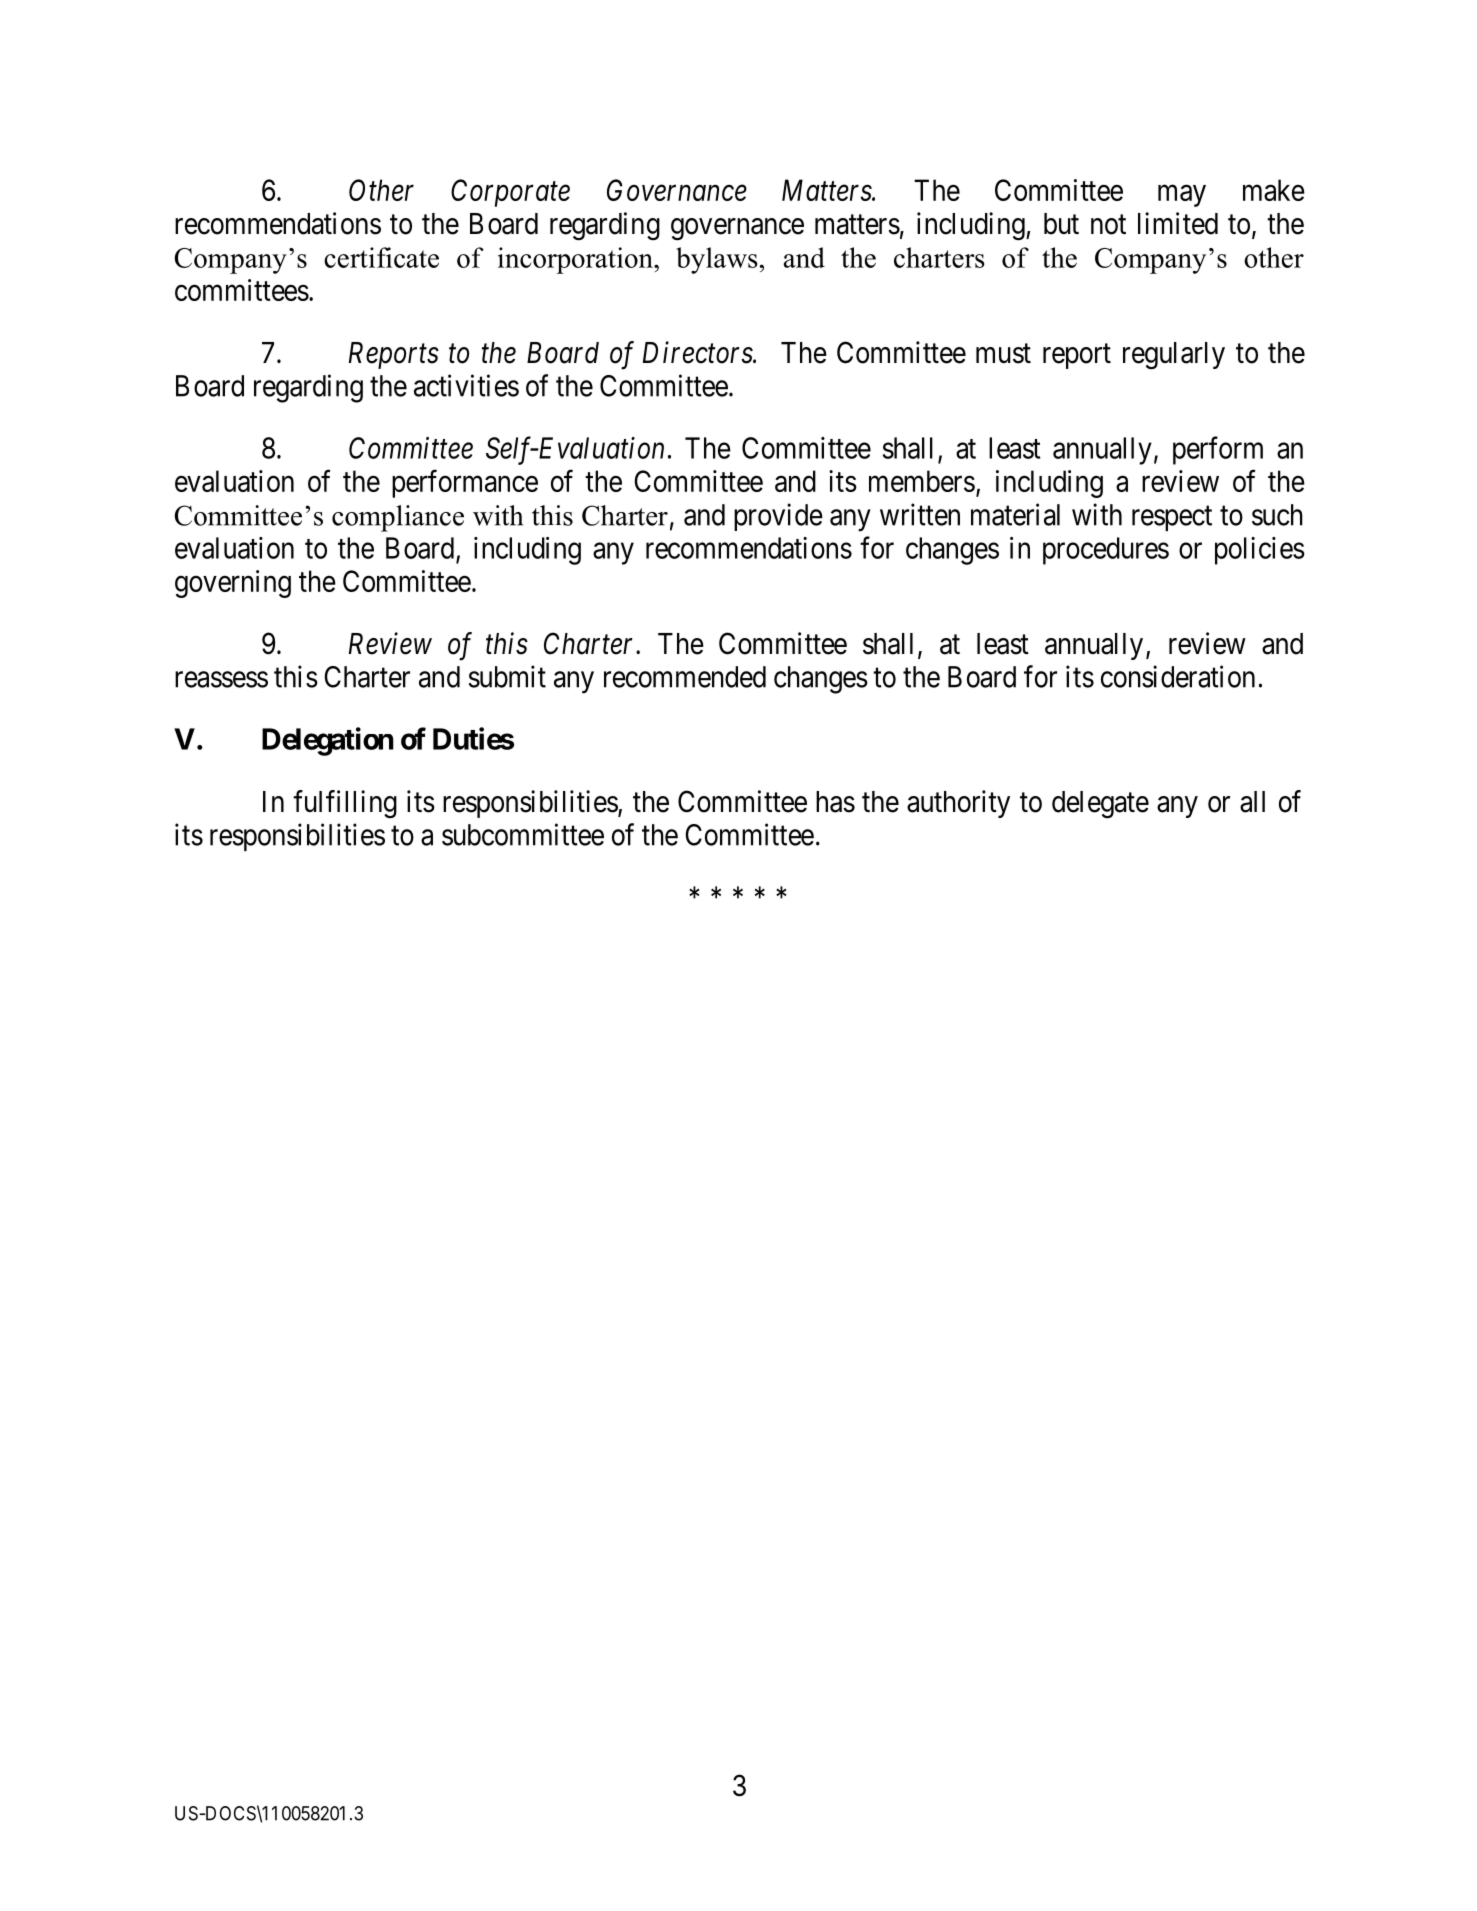  What do you see at coordinates (381, 257) in the screenshot?
I see `certificate` at bounding box center [381, 257].
